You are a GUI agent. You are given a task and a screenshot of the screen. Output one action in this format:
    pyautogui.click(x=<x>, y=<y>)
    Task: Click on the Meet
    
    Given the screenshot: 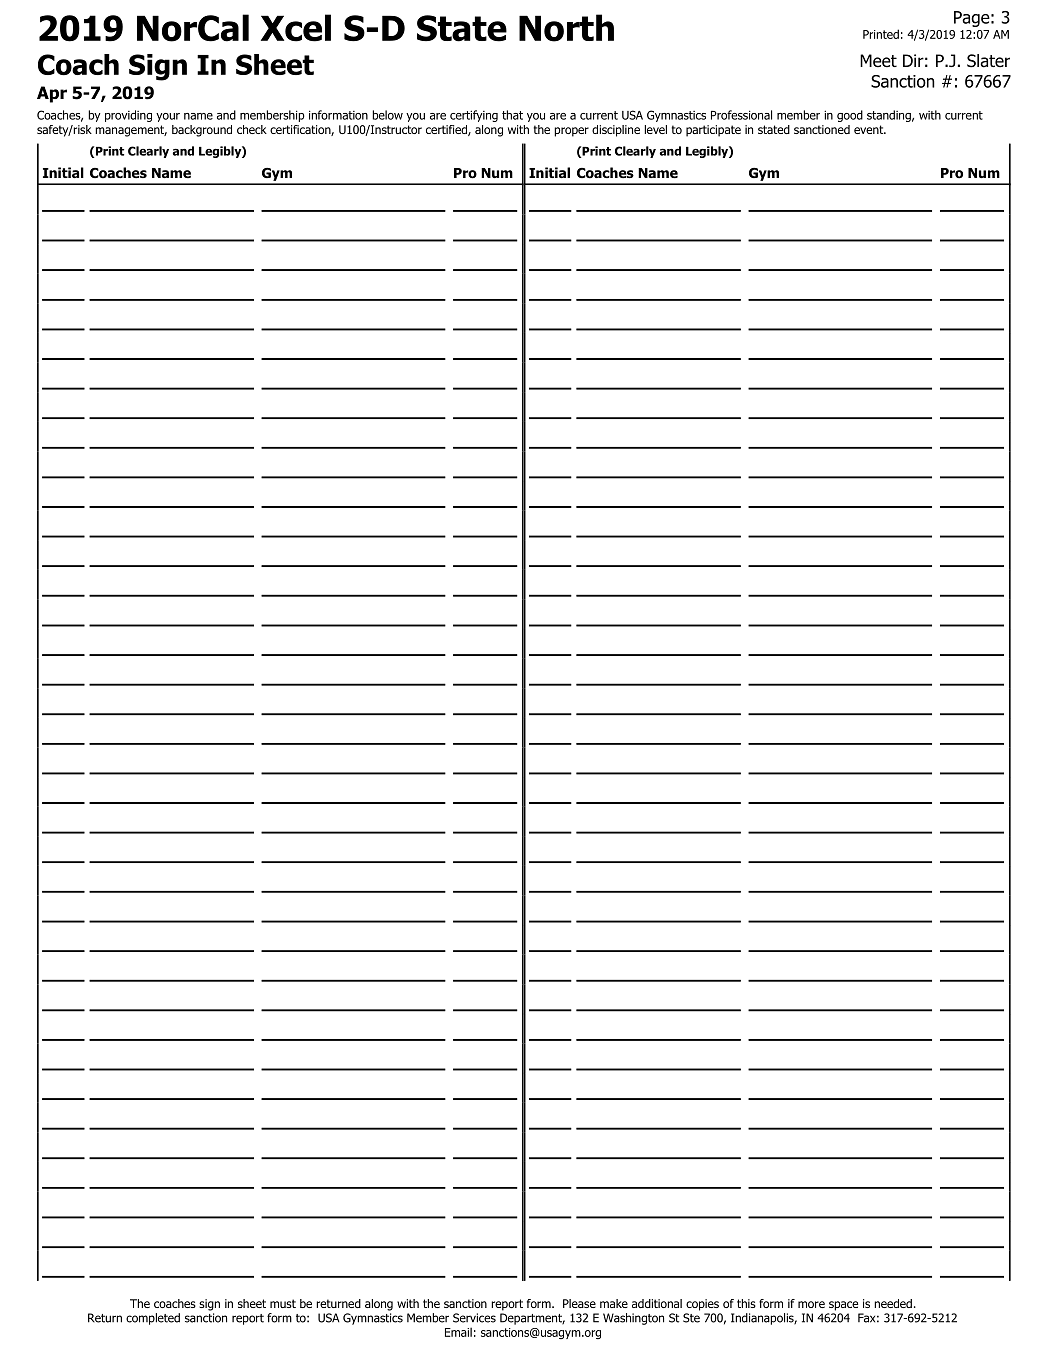 What is the action you would take?
    pyautogui.click(x=878, y=60)
